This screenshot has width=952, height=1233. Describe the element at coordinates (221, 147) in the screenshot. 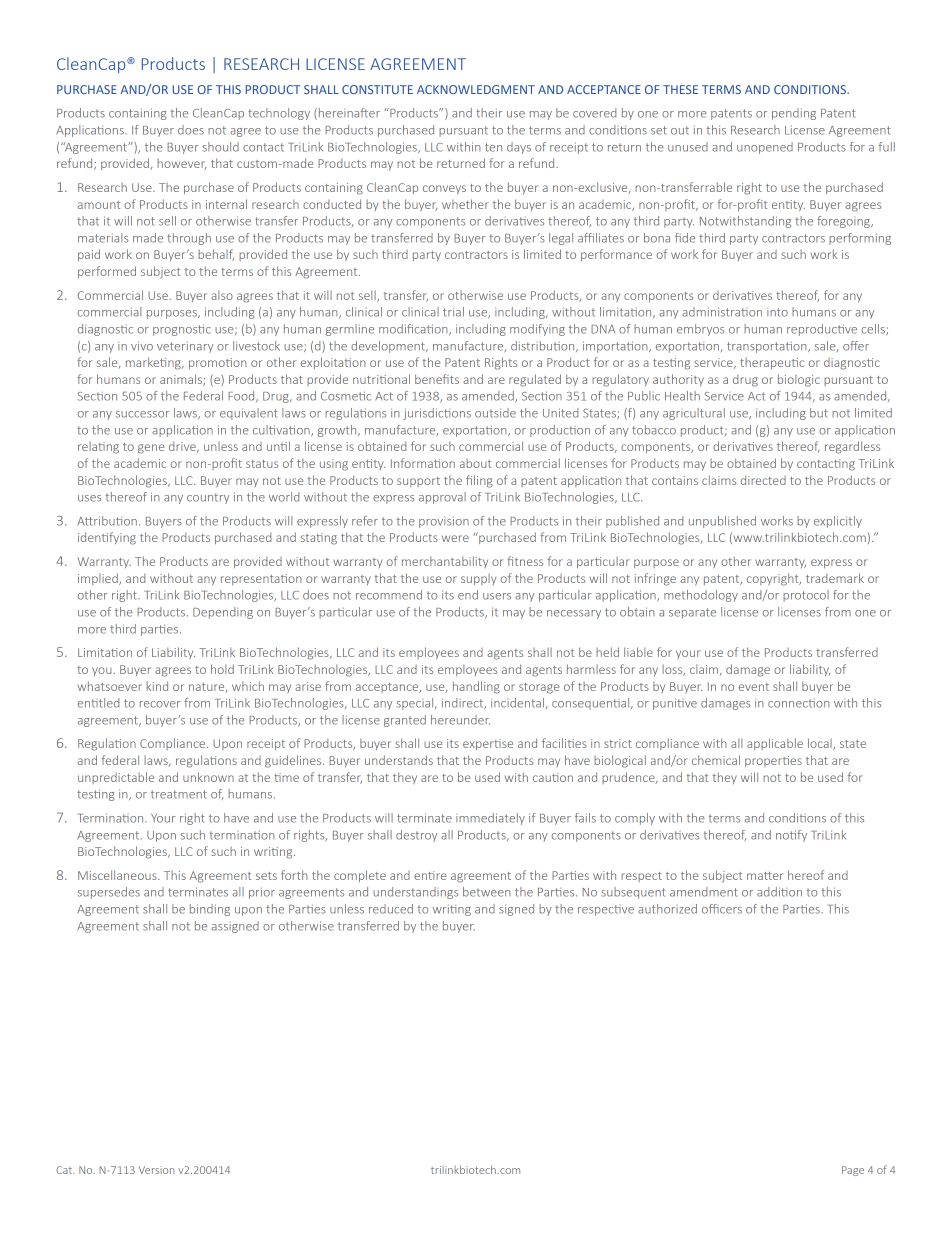

I see `should` at that location.
